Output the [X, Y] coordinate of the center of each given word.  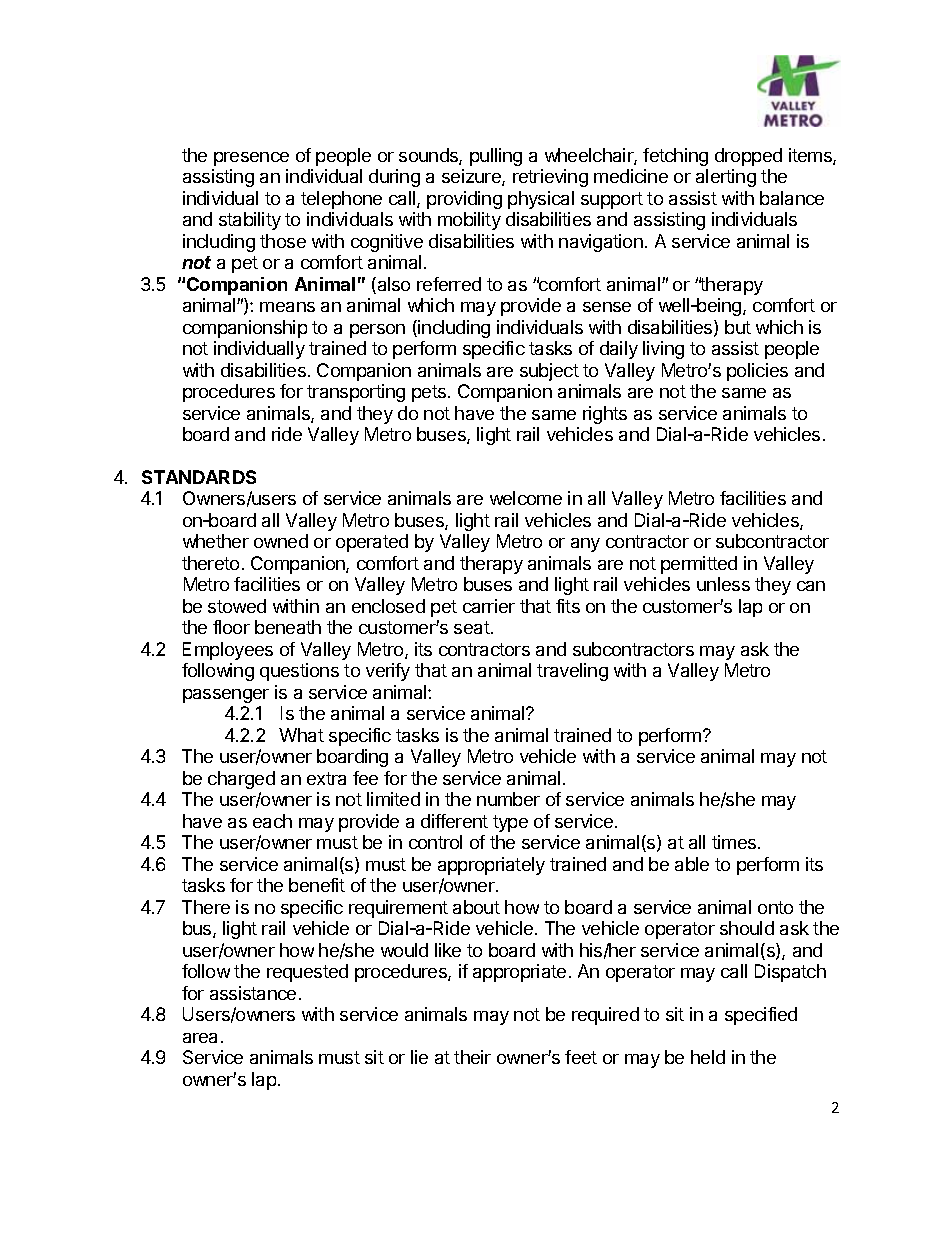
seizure [472, 177]
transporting [356, 393]
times [735, 842]
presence [251, 159]
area [200, 1038]
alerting [726, 178]
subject [549, 372]
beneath [288, 627]
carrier [489, 606]
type [510, 823]
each [272, 821]
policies [757, 372]
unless [723, 584]
